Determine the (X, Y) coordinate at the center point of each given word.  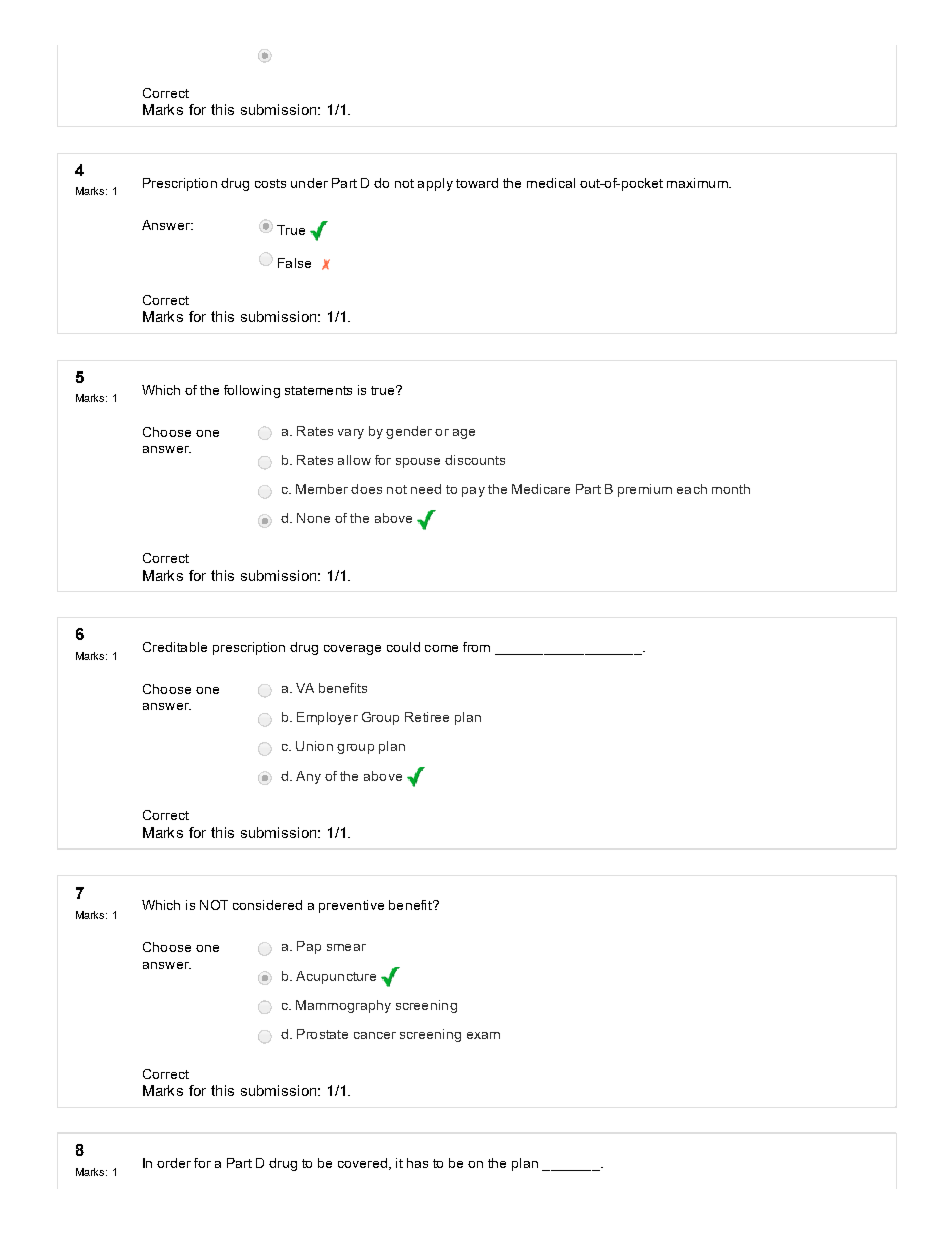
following (252, 391)
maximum (698, 183)
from (476, 647)
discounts (475, 460)
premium (645, 490)
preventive (351, 906)
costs (270, 183)
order (174, 1163)
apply (435, 184)
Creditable (175, 647)
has (417, 1163)
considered (267, 905)
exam (483, 1035)
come (441, 648)
